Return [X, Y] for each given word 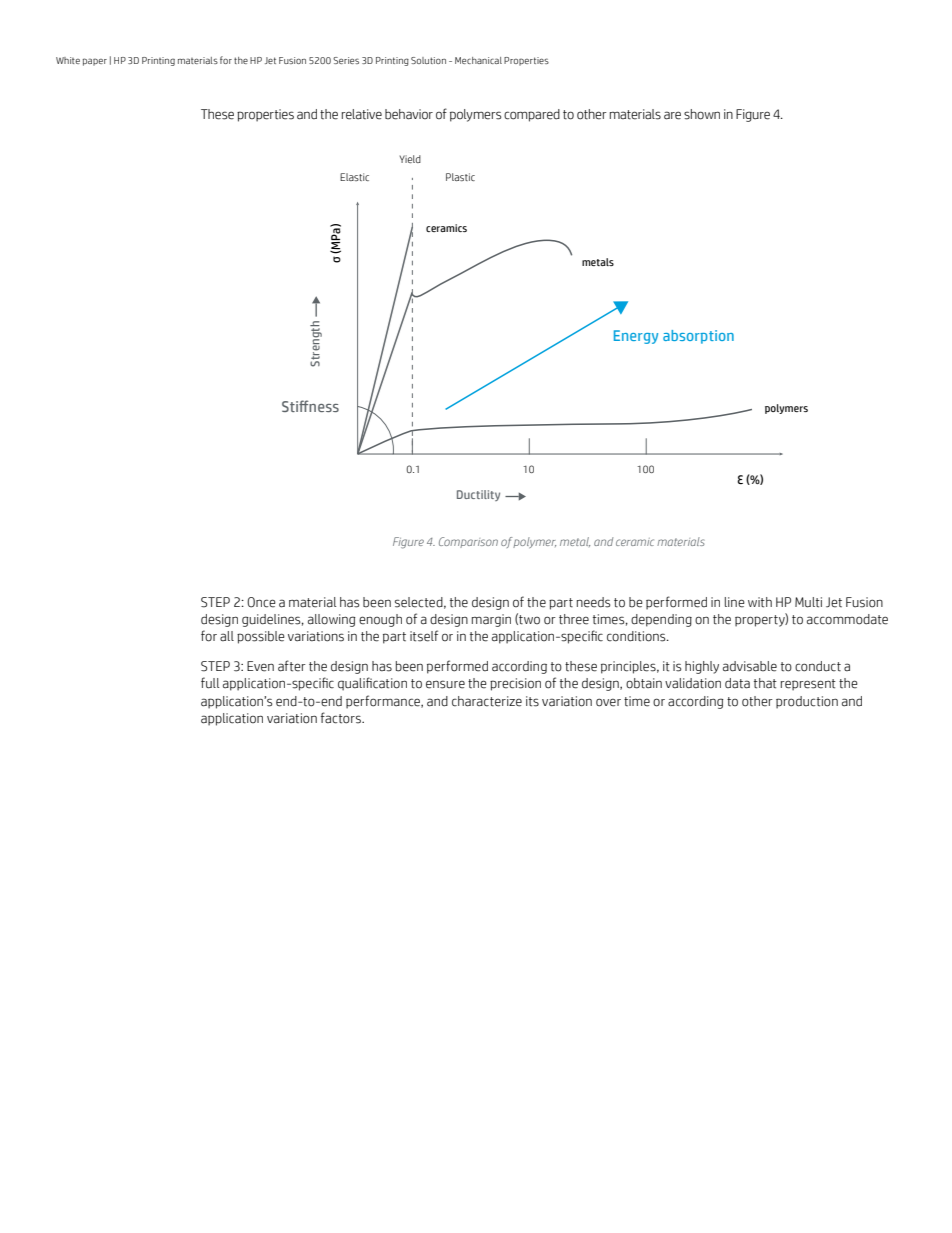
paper [95, 62]
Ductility [478, 495]
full [210, 683]
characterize [487, 701]
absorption [698, 337]
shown [702, 114]
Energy [636, 337]
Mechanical [478, 60]
